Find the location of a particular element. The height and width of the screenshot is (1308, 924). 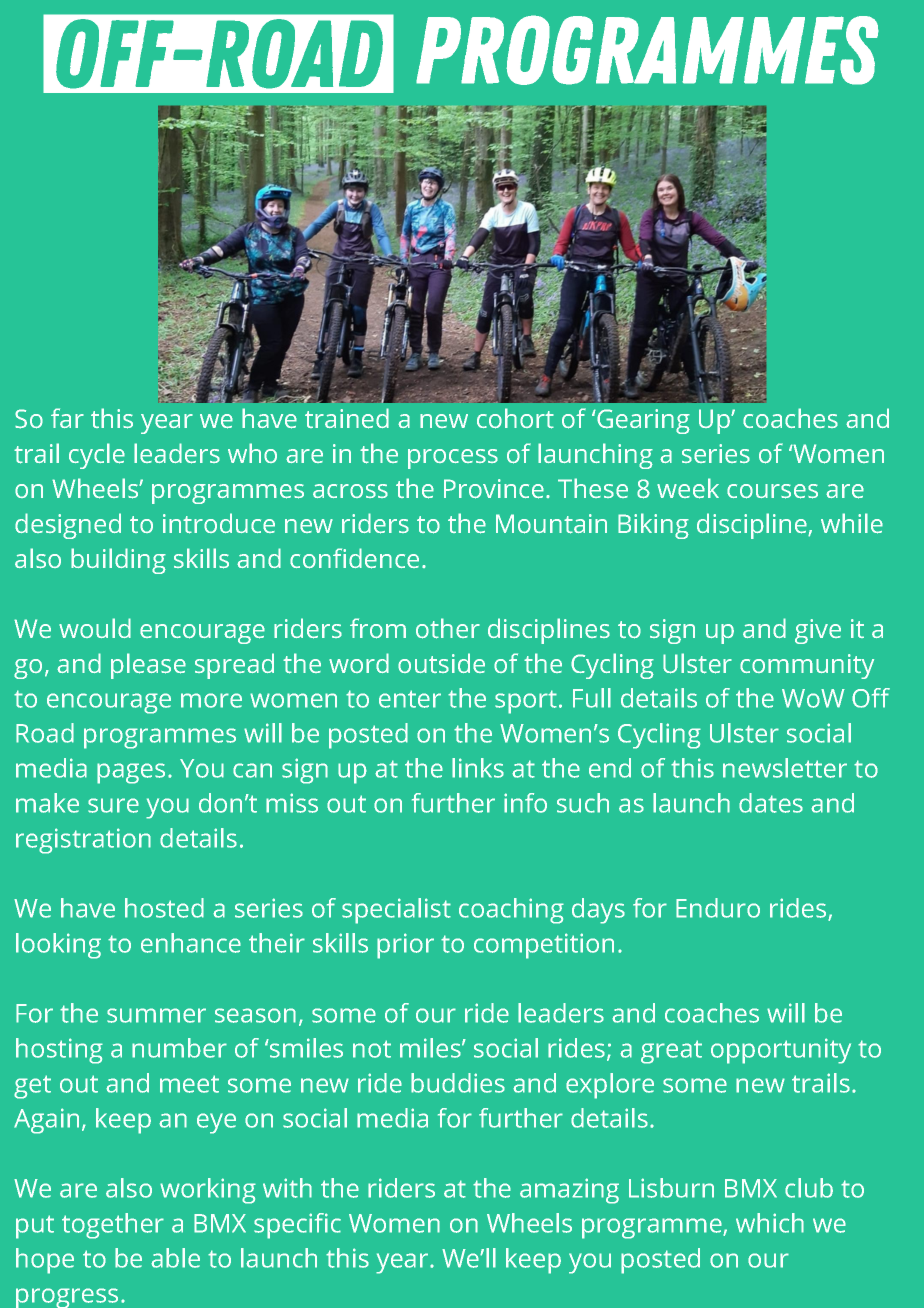

able is located at coordinates (175, 1258).
